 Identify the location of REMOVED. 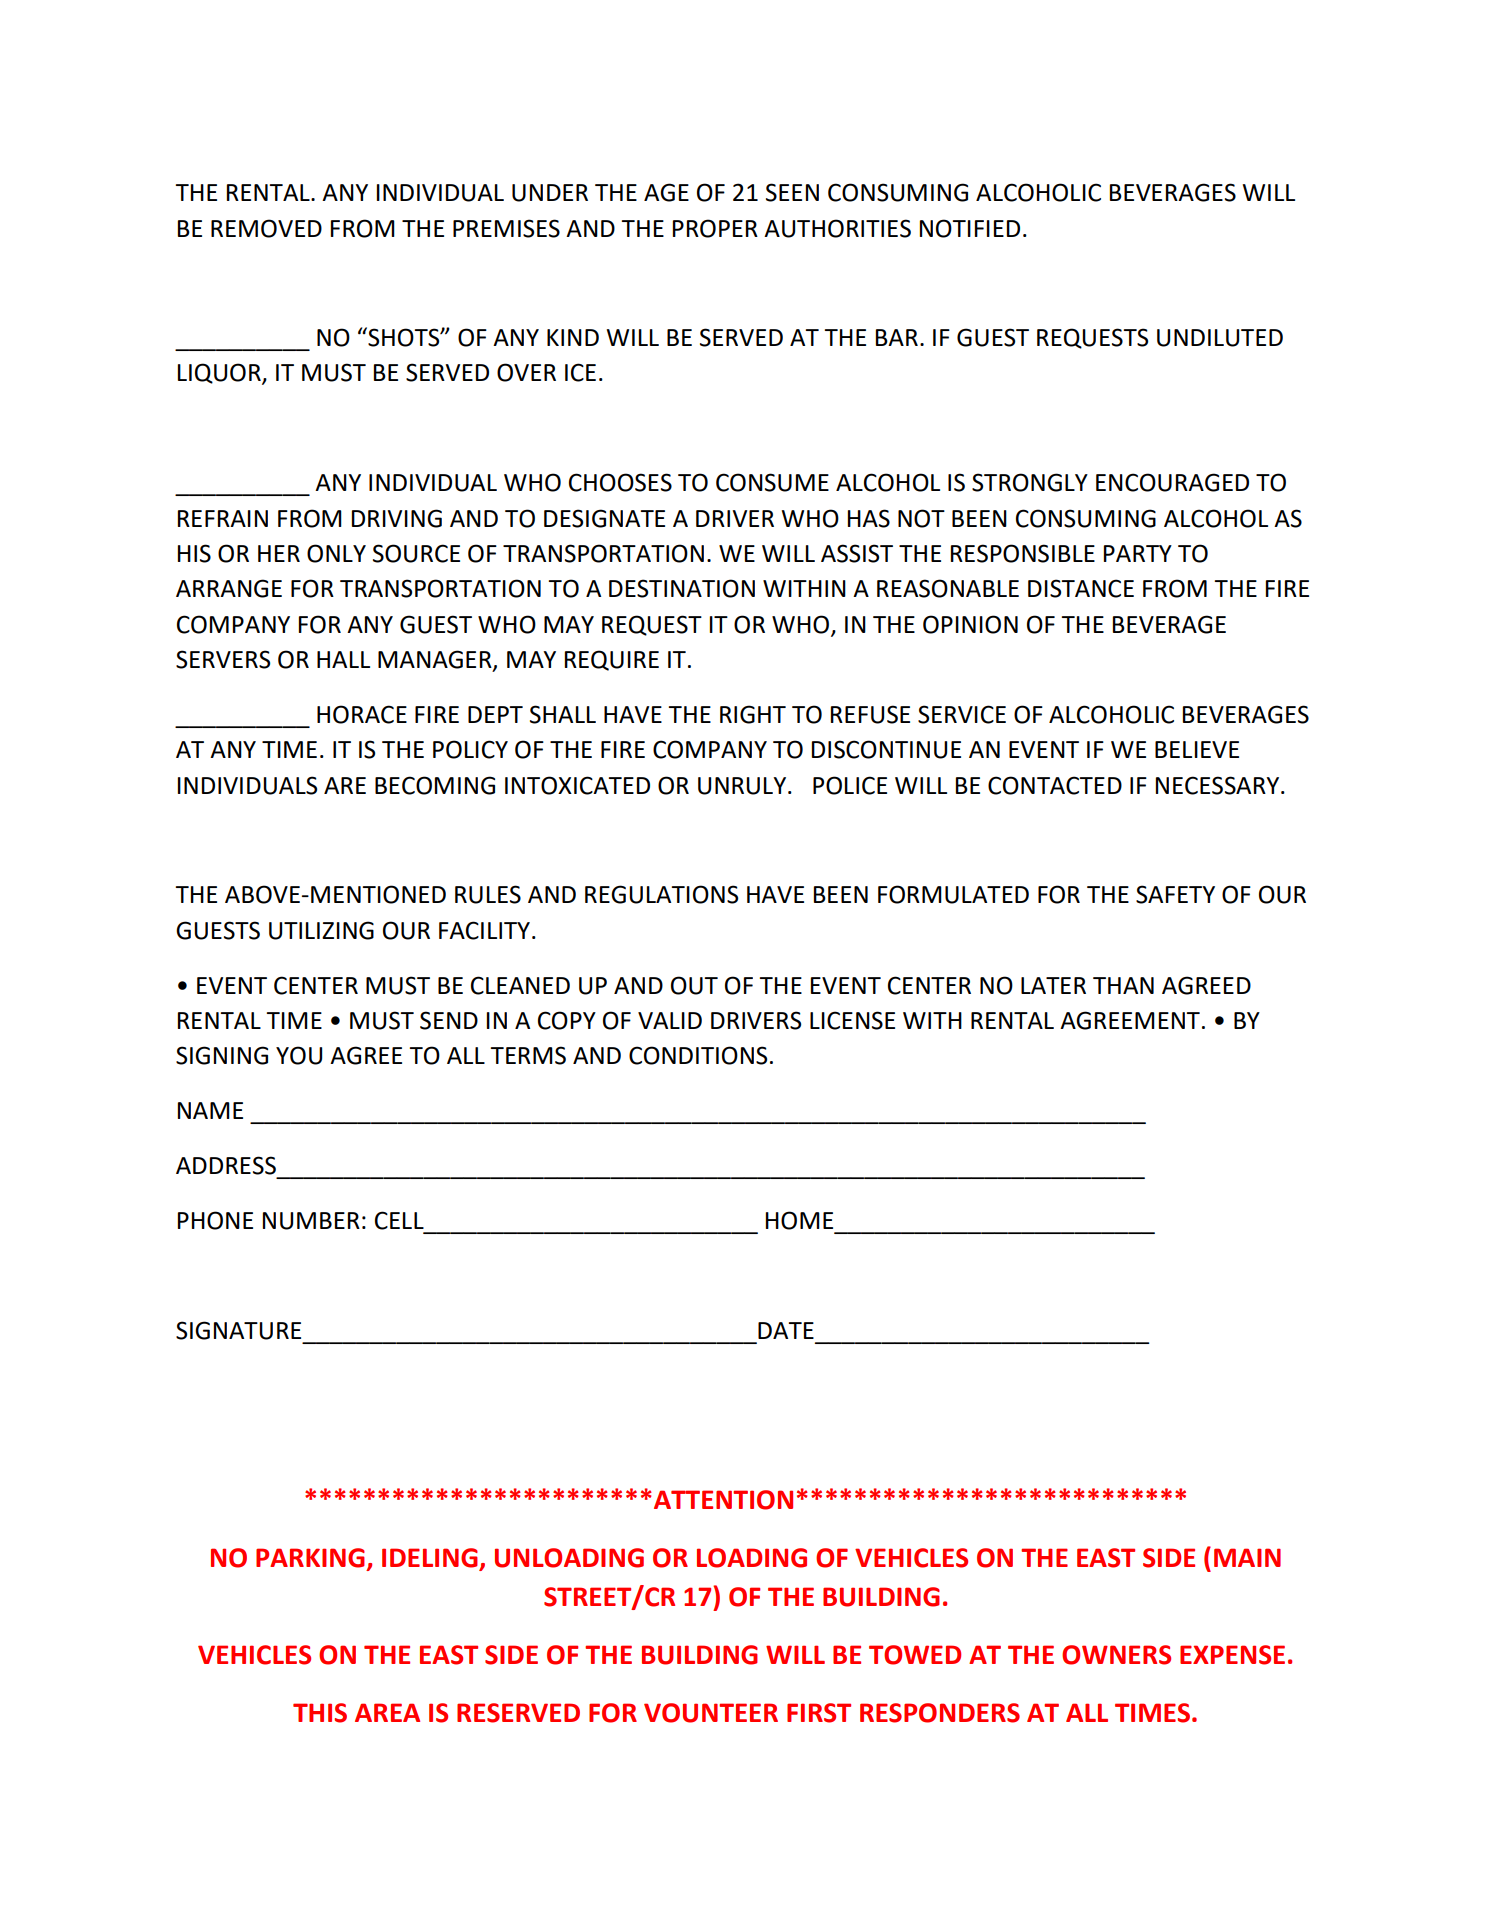
(266, 228).
